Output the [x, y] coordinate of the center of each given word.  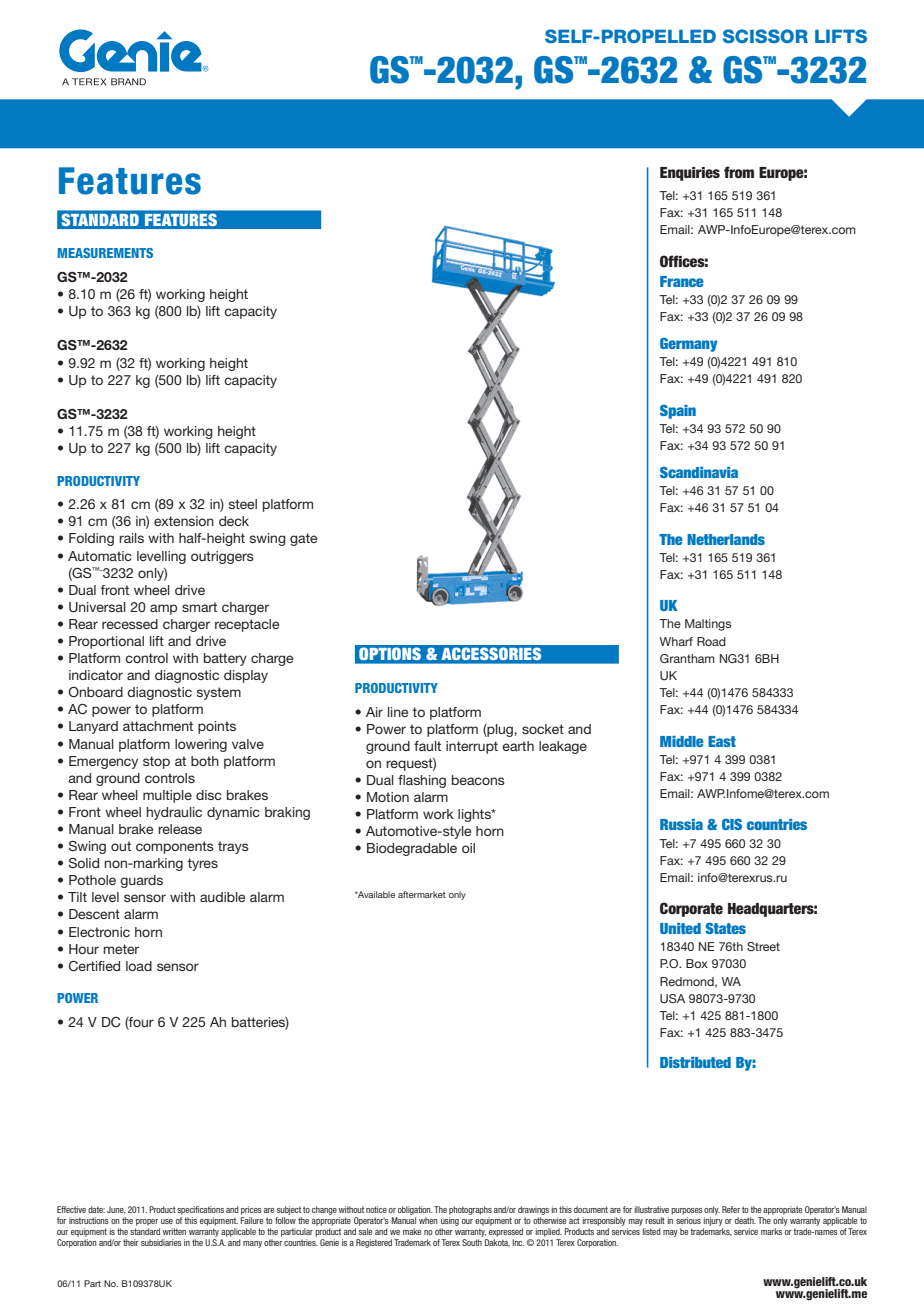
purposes [687, 1211]
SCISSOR [765, 36]
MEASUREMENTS [105, 253]
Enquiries [690, 174]
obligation [414, 1212]
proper [147, 1222]
